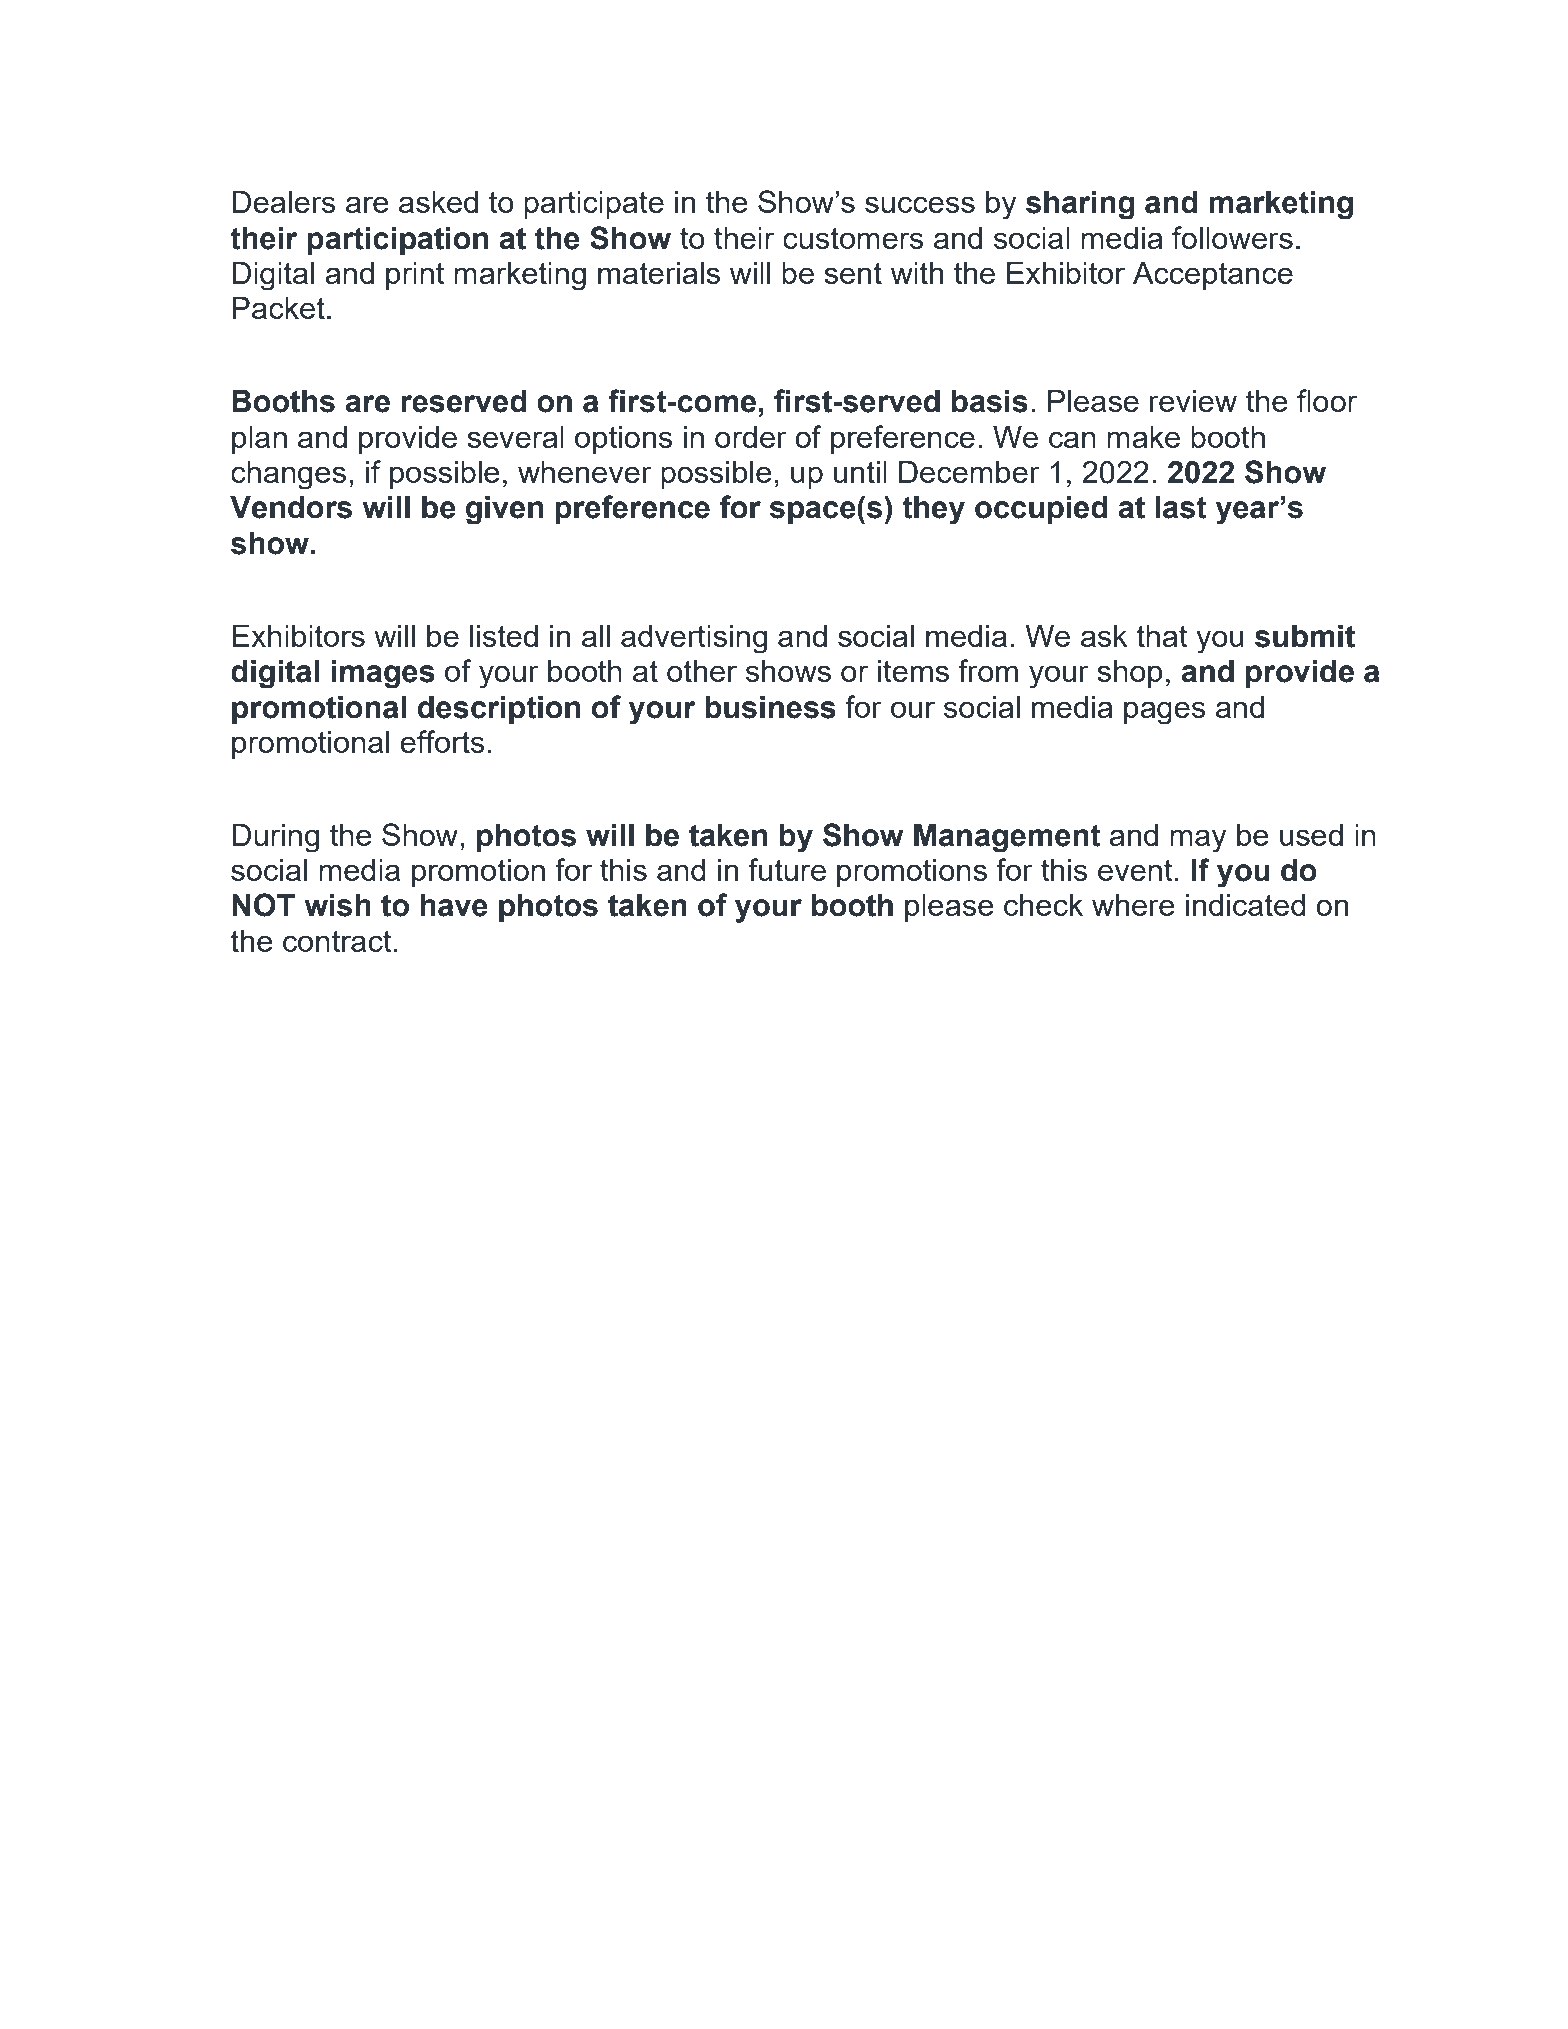 The width and height of the screenshot is (1568, 2029). I want to click on order, so click(751, 437).
